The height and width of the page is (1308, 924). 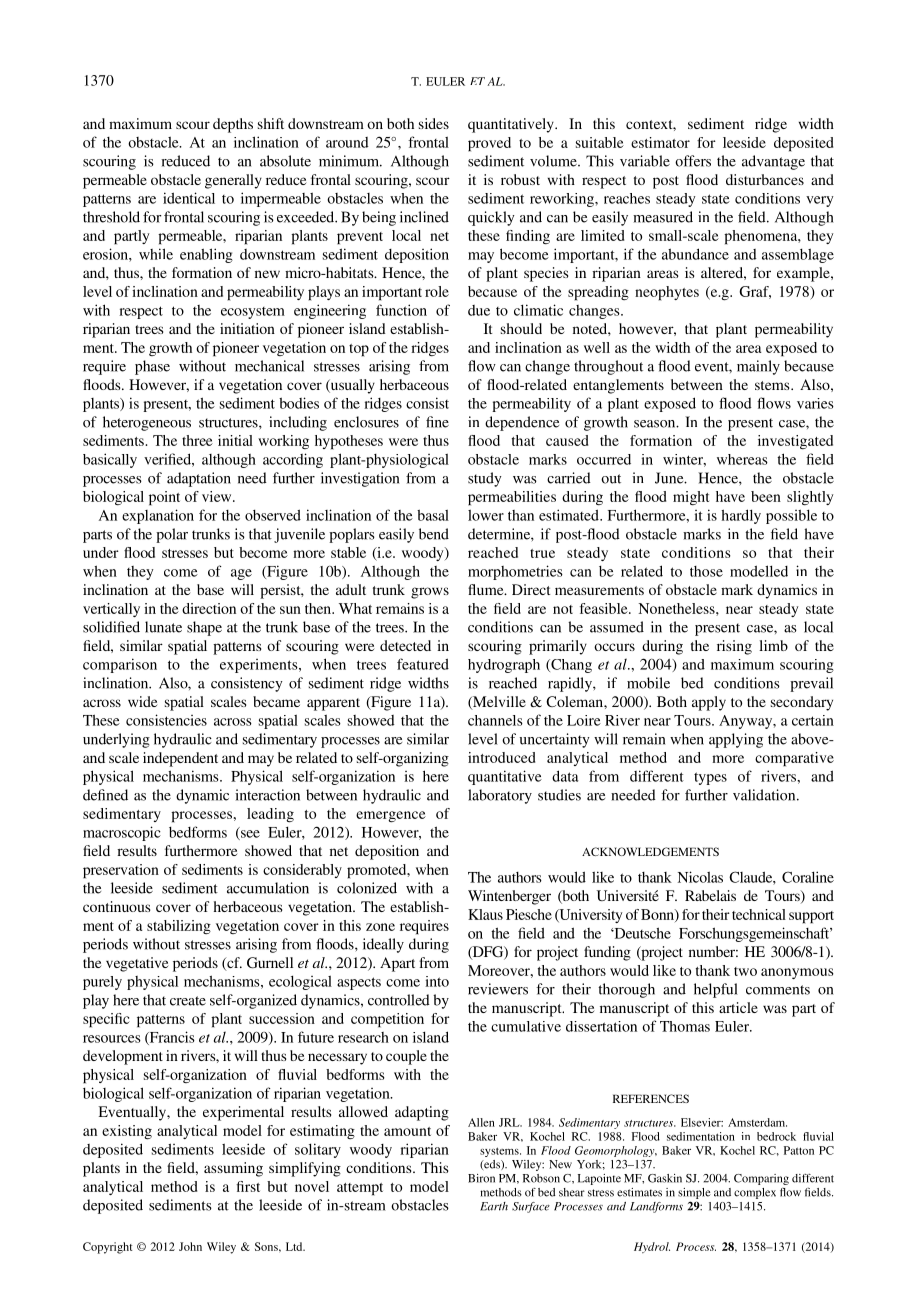 I want to click on featured, so click(x=423, y=664).
